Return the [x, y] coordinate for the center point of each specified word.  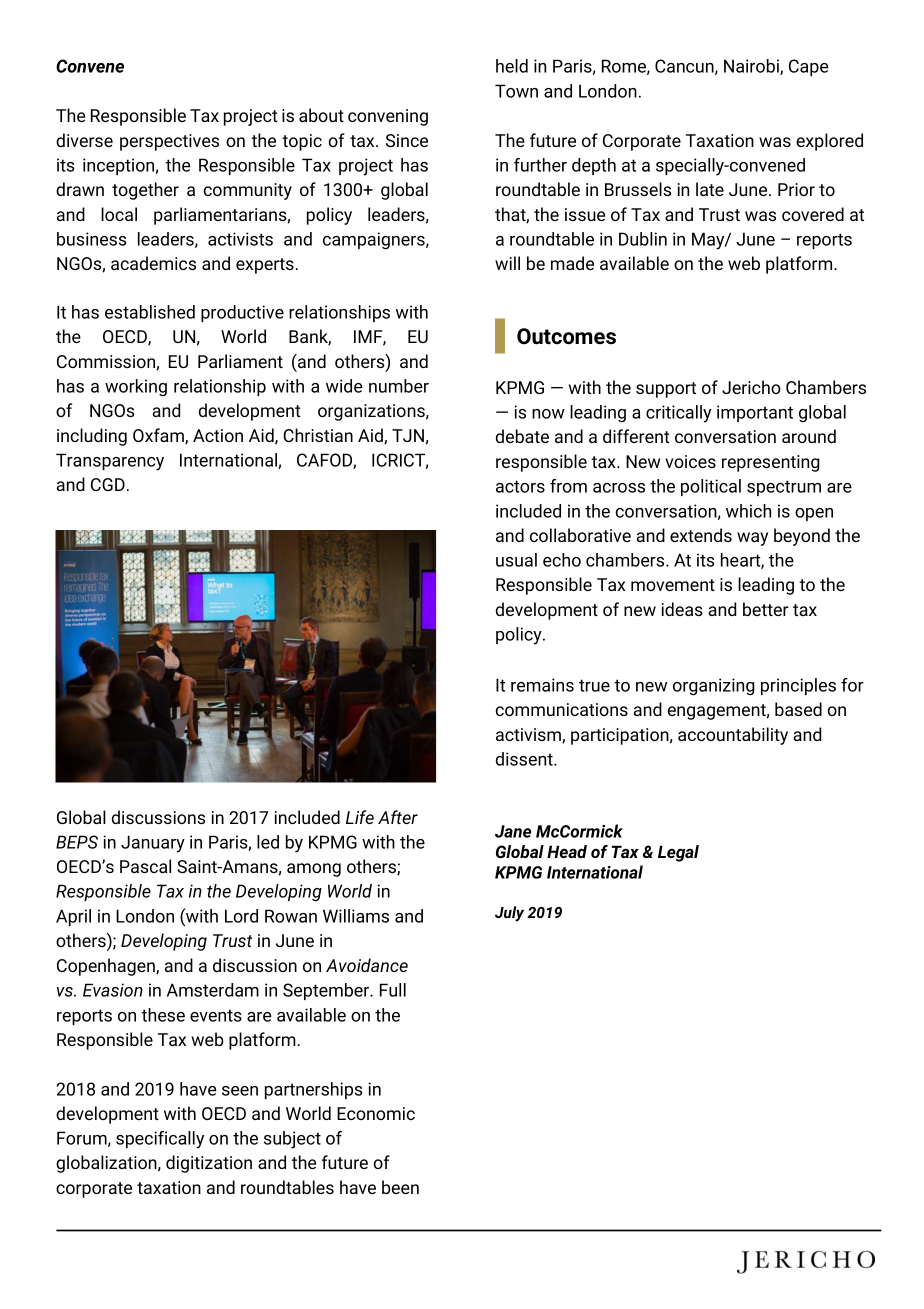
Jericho [751, 387]
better [765, 609]
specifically [160, 1140]
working [136, 387]
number [399, 386]
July [509, 914]
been [400, 1187]
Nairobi [752, 67]
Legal [678, 853]
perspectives [169, 142]
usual [516, 560]
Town [516, 91]
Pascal [145, 866]
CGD [108, 484]
